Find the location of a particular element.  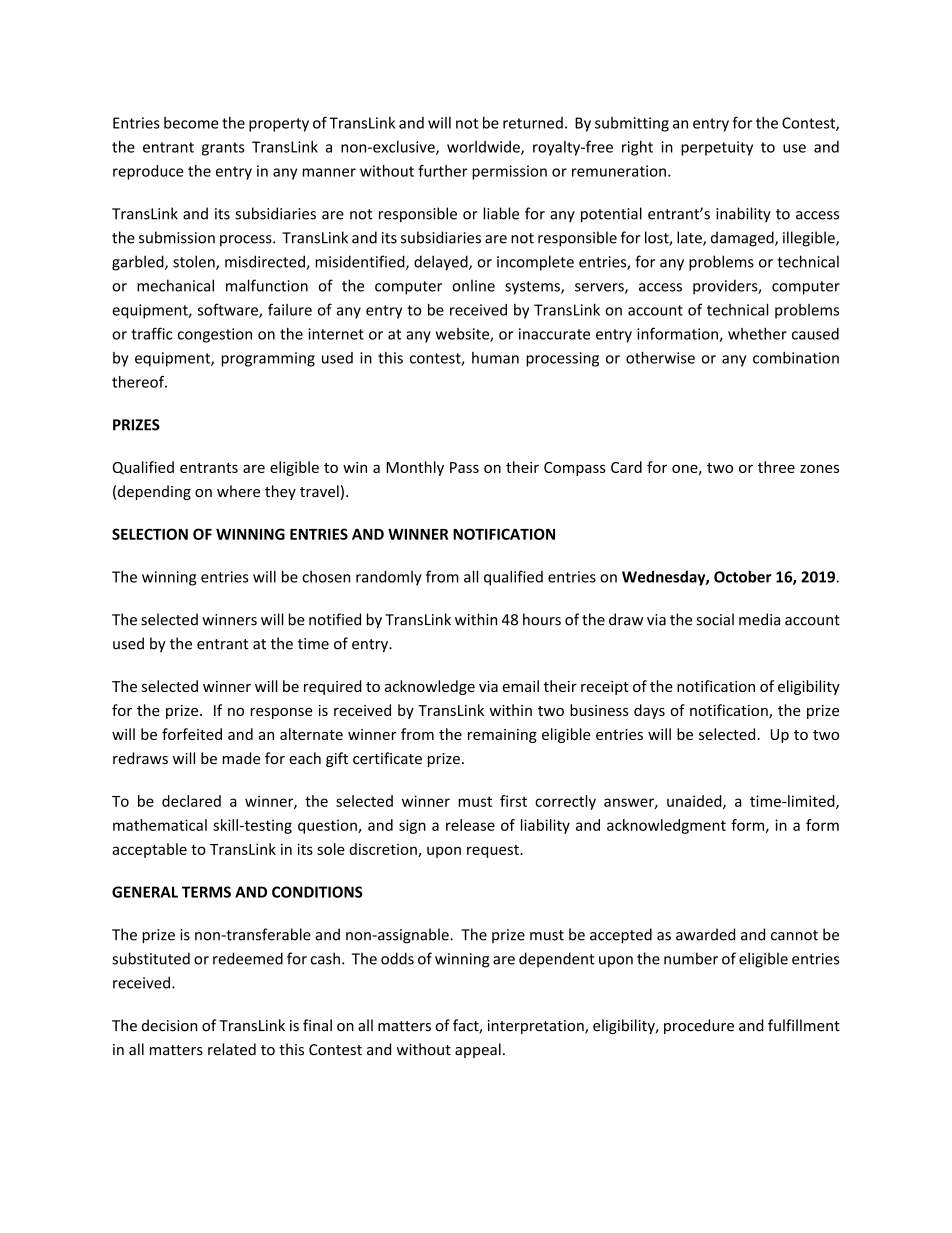

perpetuity is located at coordinates (717, 148).
